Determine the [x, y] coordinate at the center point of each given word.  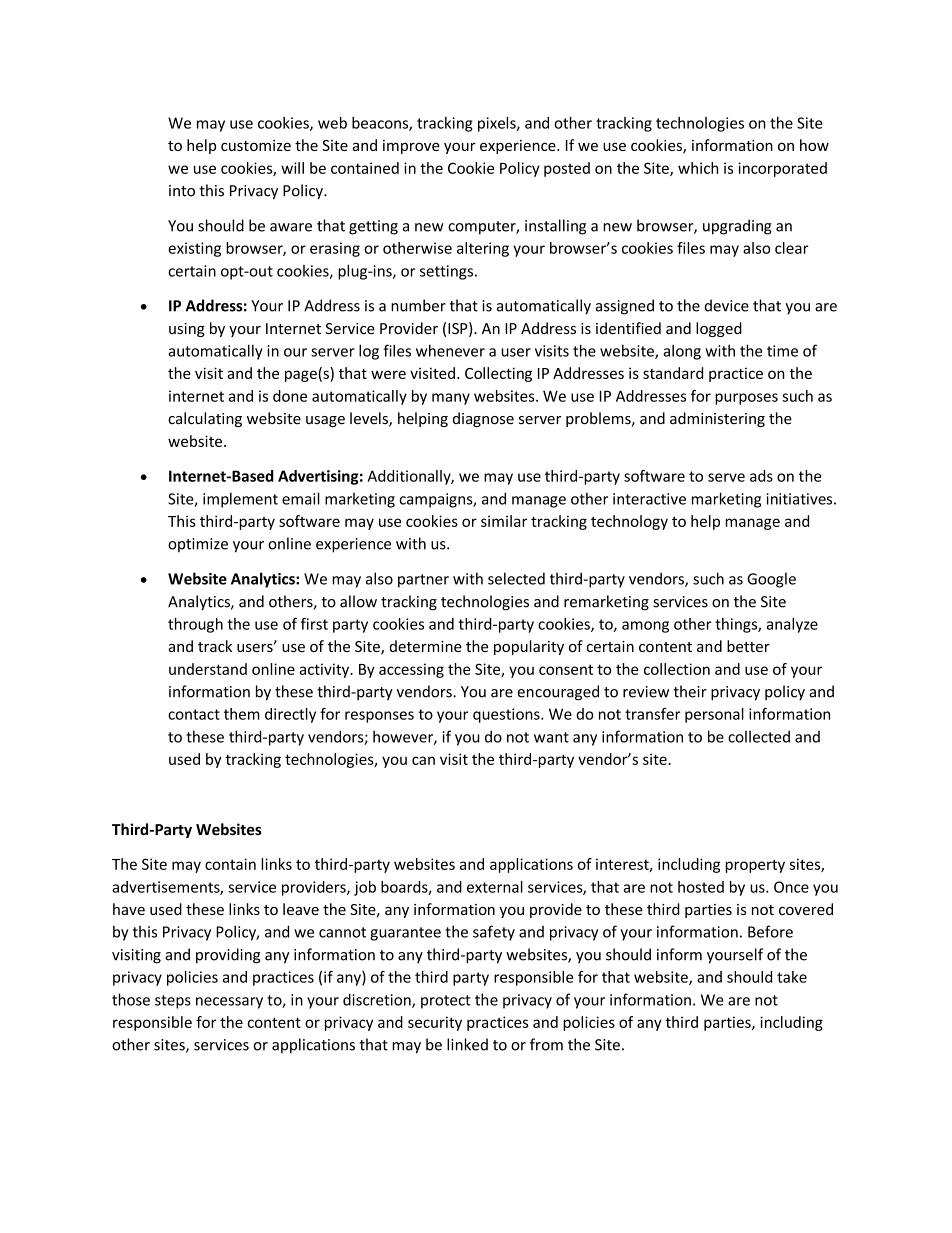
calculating [205, 419]
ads [761, 476]
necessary [229, 1003]
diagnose [483, 419]
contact [194, 714]
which [698, 168]
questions [507, 715]
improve [411, 147]
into [182, 191]
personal [714, 715]
